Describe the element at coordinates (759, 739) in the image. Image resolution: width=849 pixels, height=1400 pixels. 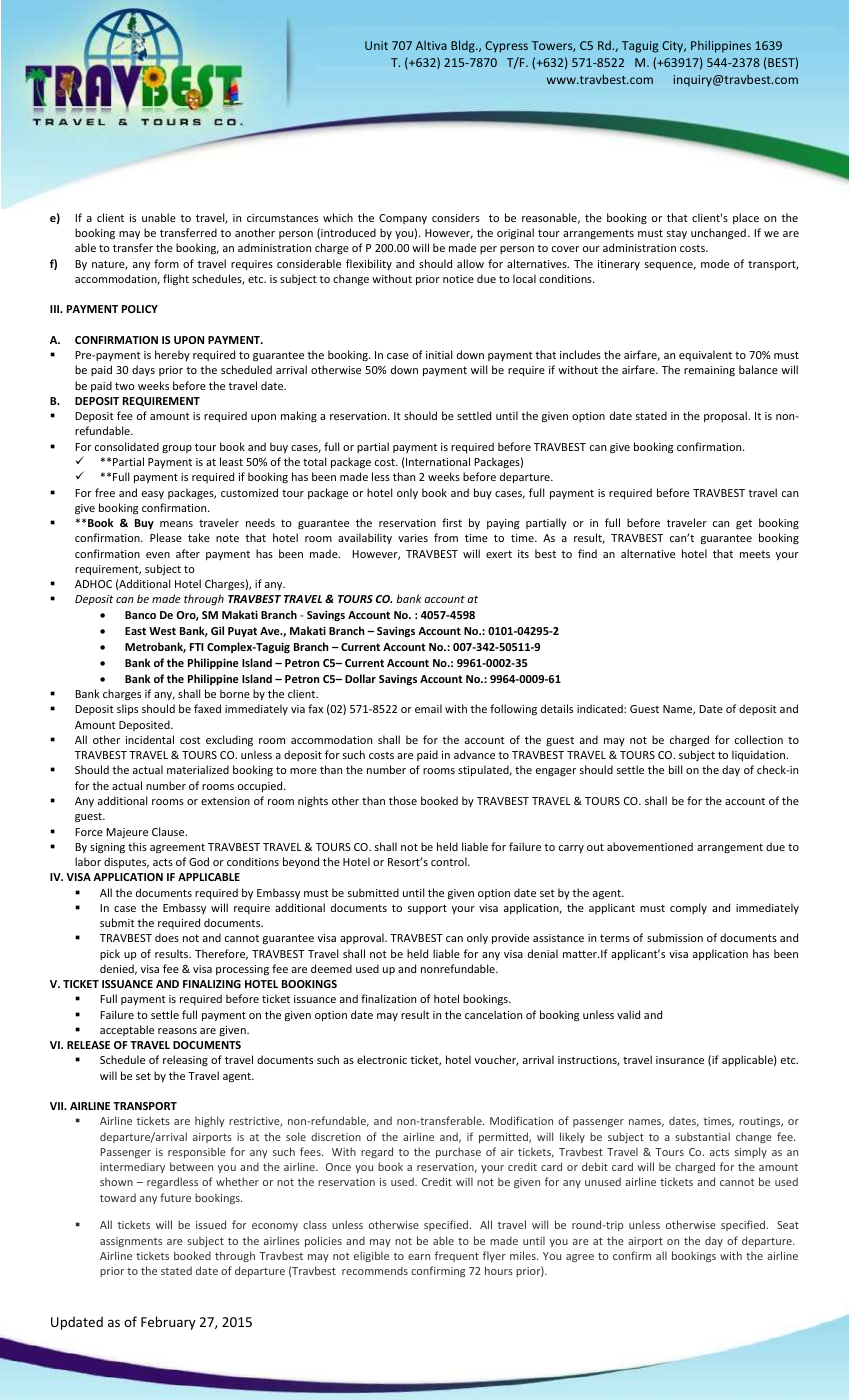
I see `collection` at that location.
